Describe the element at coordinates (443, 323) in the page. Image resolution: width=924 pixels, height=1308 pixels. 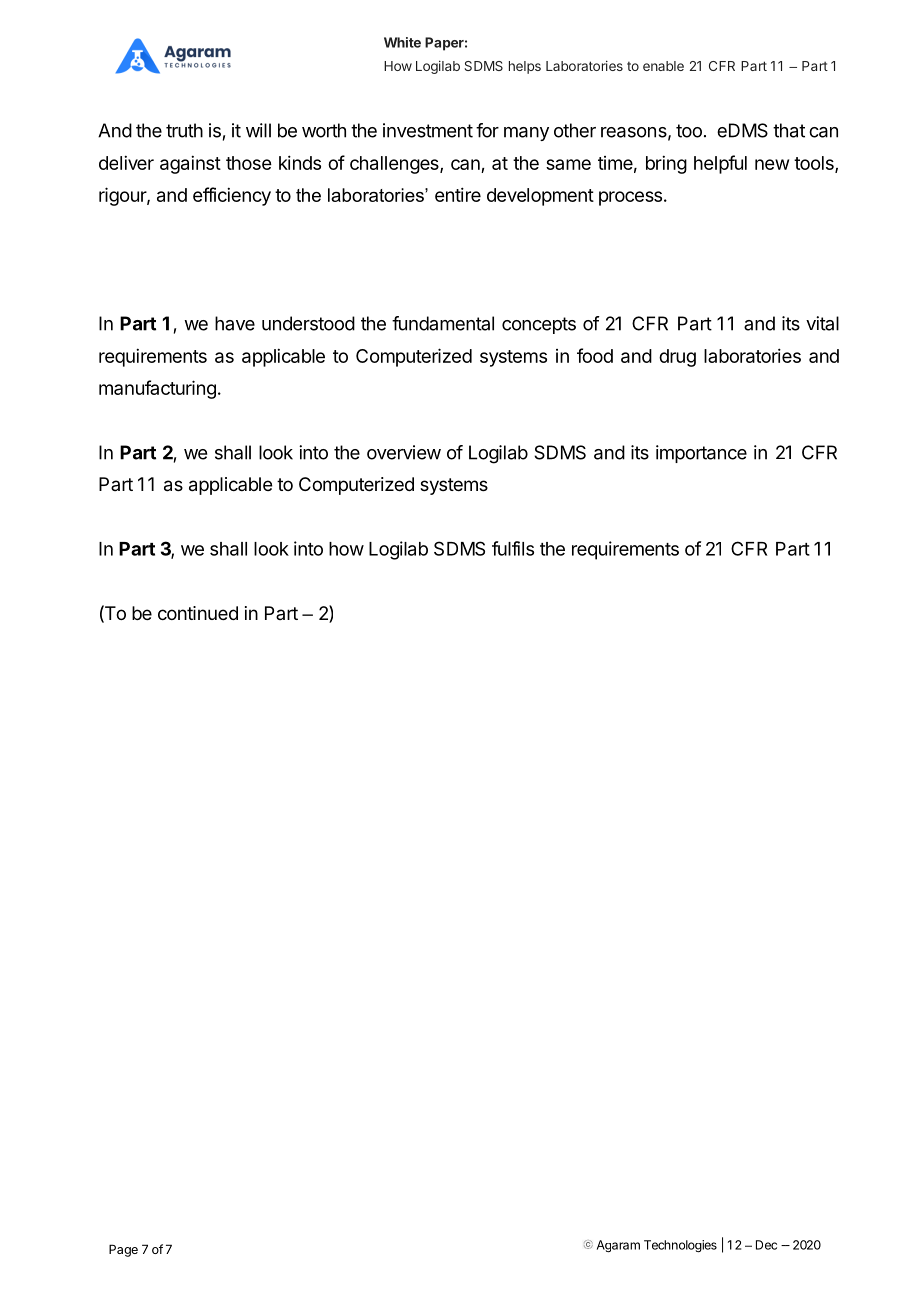
I see `fundamental` at that location.
